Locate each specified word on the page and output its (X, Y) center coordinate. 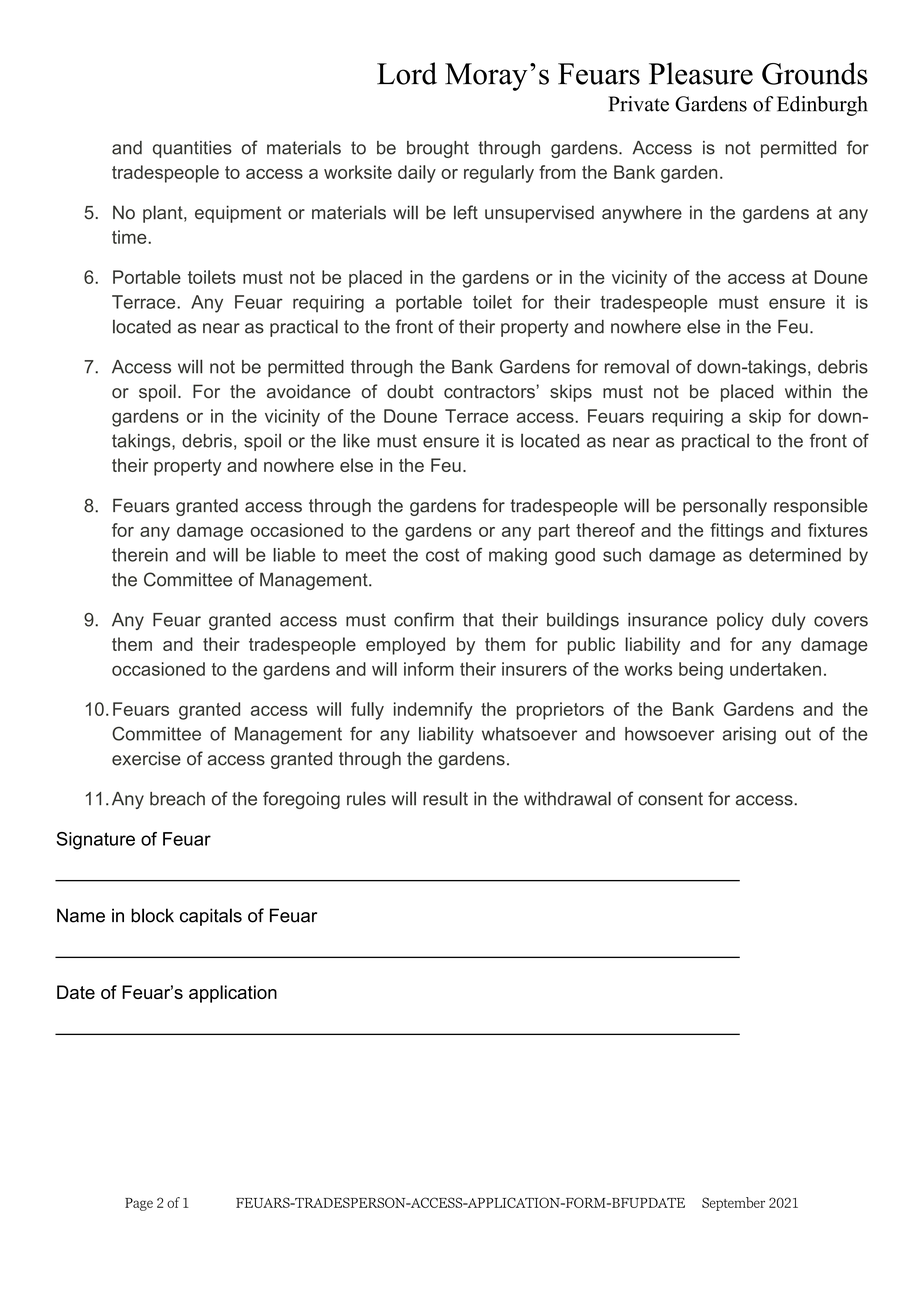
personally (725, 507)
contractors (489, 392)
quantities (192, 149)
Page (139, 1204)
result (445, 798)
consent (670, 799)
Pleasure (701, 73)
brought (438, 149)
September (733, 1204)
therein (140, 555)
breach (177, 799)
